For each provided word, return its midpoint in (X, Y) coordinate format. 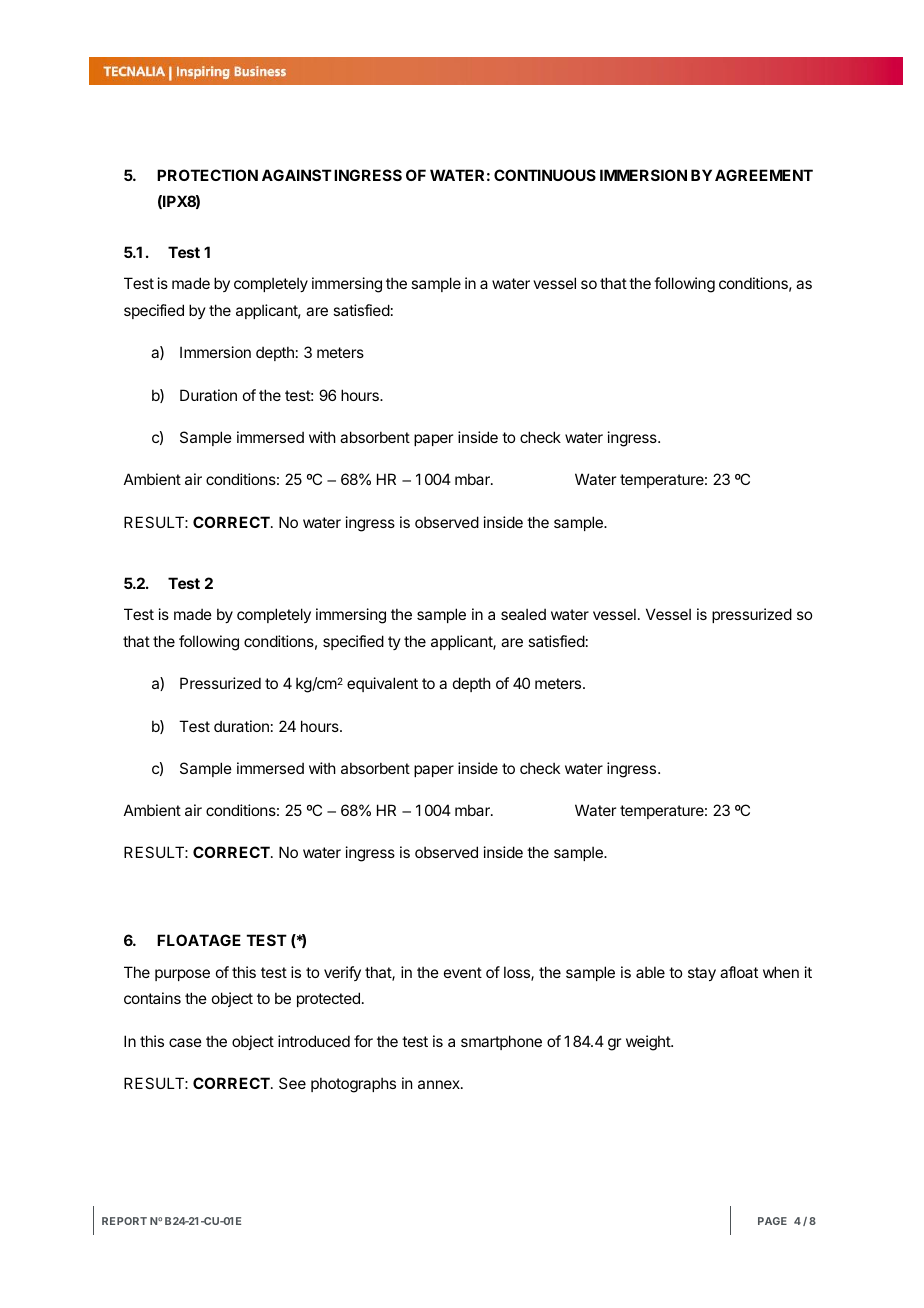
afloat (739, 972)
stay (702, 974)
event (463, 972)
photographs (353, 1085)
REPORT (124, 1221)
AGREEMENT (764, 175)
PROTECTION (207, 175)
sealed (523, 614)
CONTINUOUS (545, 175)
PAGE (772, 1221)
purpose (182, 975)
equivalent (382, 684)
